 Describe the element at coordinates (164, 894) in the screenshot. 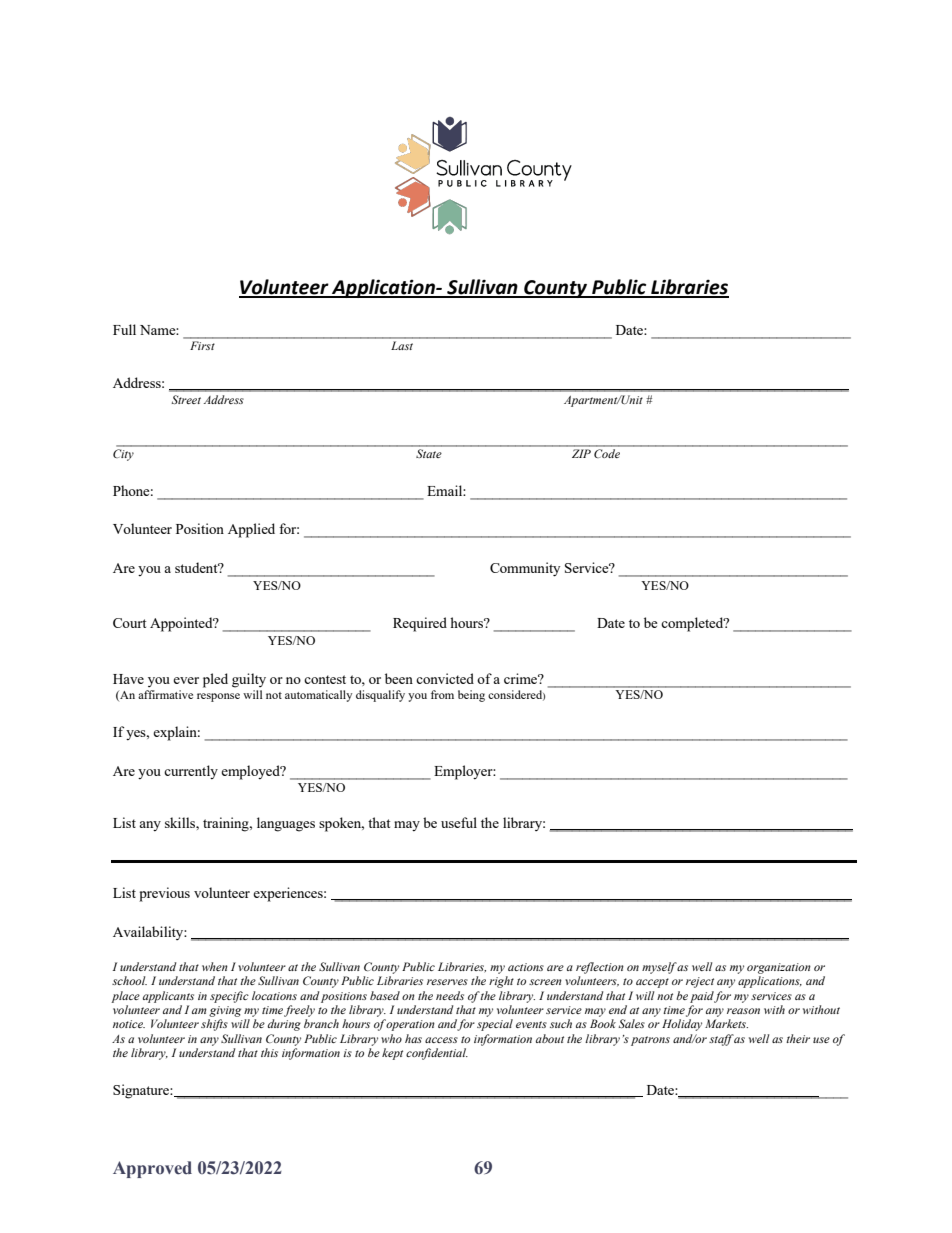

I see `previous` at that location.
